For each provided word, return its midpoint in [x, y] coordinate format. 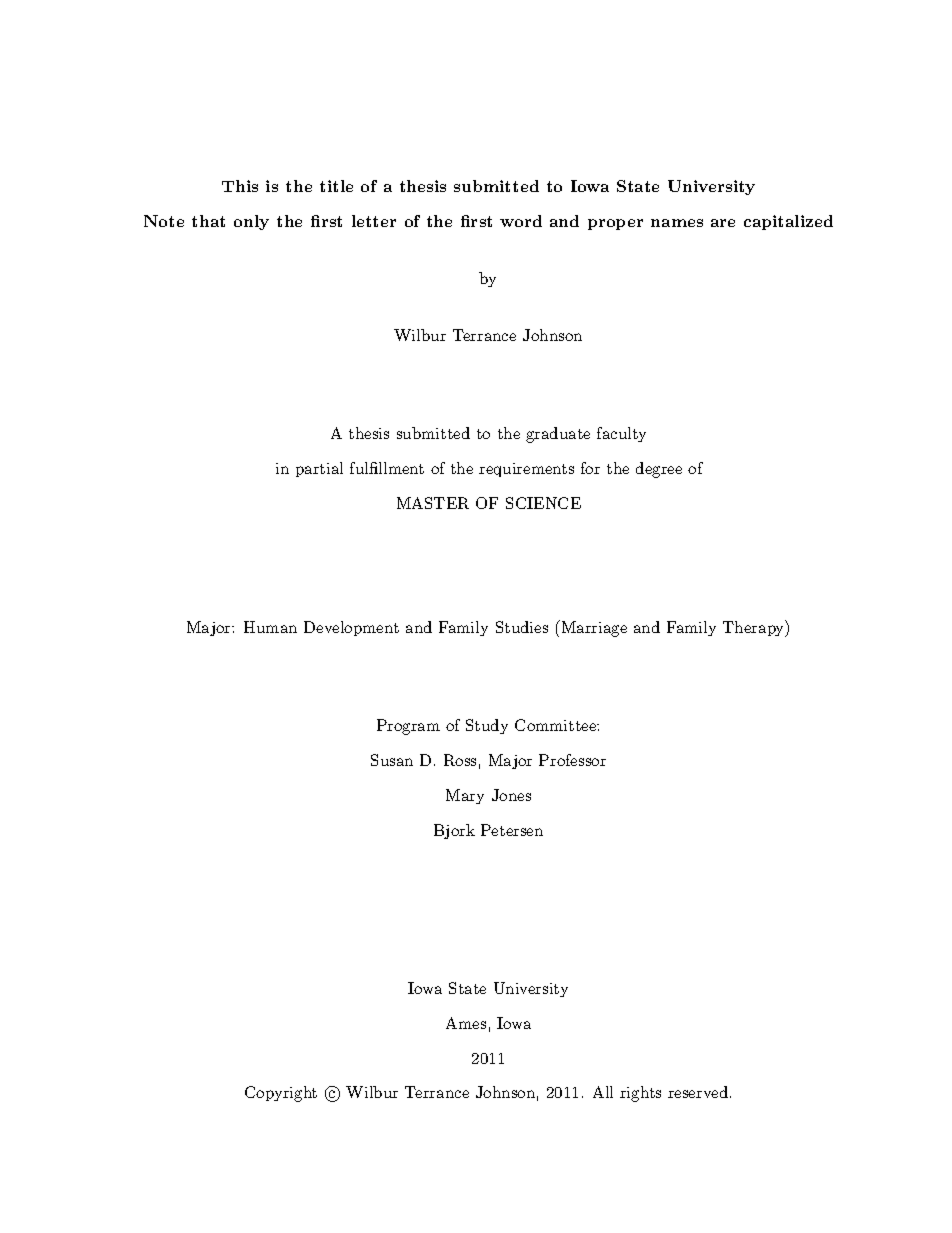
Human [270, 627]
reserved [698, 1092]
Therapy [755, 628]
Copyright [281, 1094]
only [251, 222]
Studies [522, 627]
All [603, 1092]
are [723, 223]
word [521, 221]
